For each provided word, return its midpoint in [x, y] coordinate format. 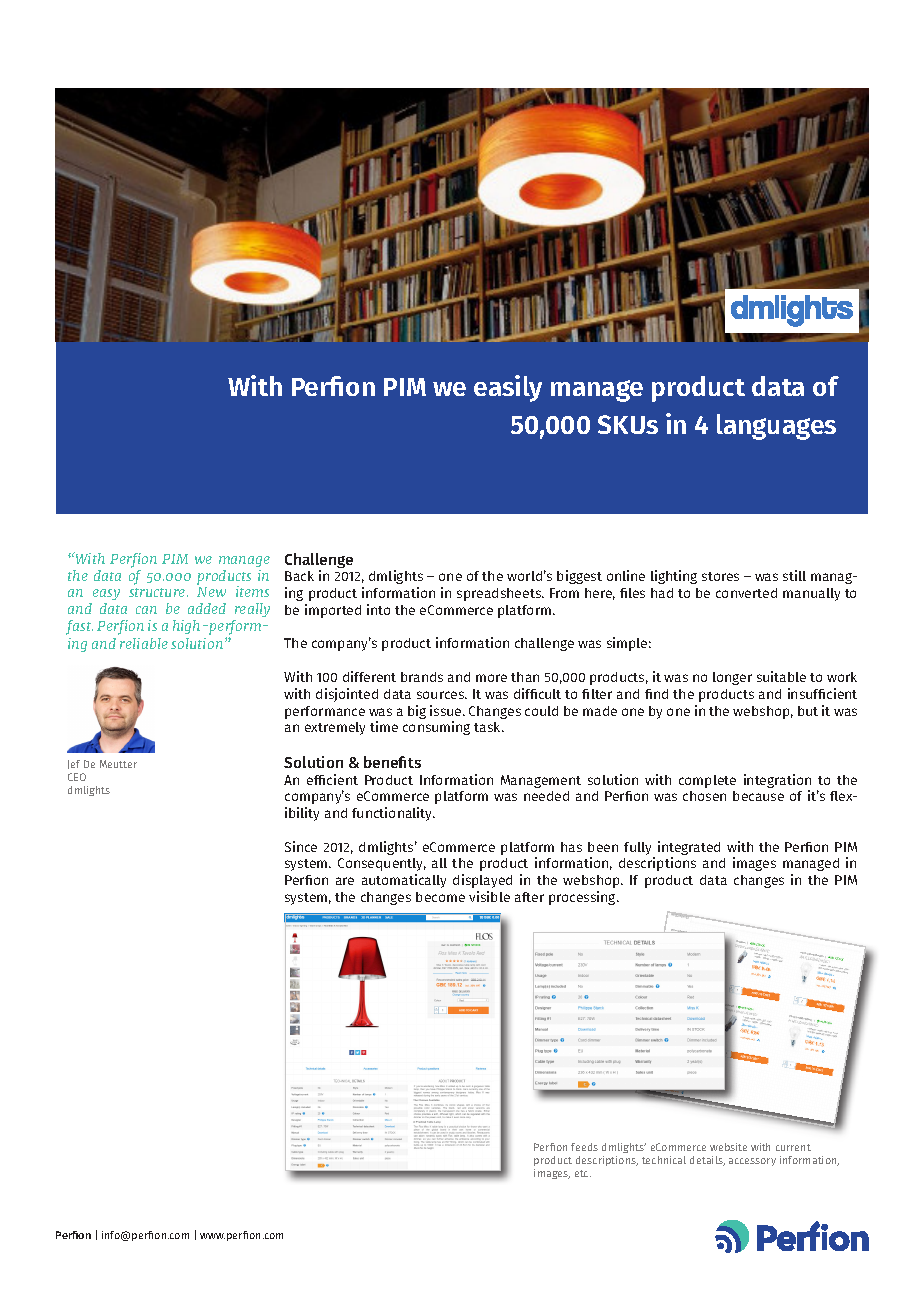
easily [508, 388]
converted [746, 593]
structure [158, 592]
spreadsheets [500, 594]
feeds [584, 1147]
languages [776, 427]
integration [777, 781]
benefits [392, 762]
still [794, 575]
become [440, 897]
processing [584, 898]
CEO [77, 777]
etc [583, 1173]
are [345, 881]
